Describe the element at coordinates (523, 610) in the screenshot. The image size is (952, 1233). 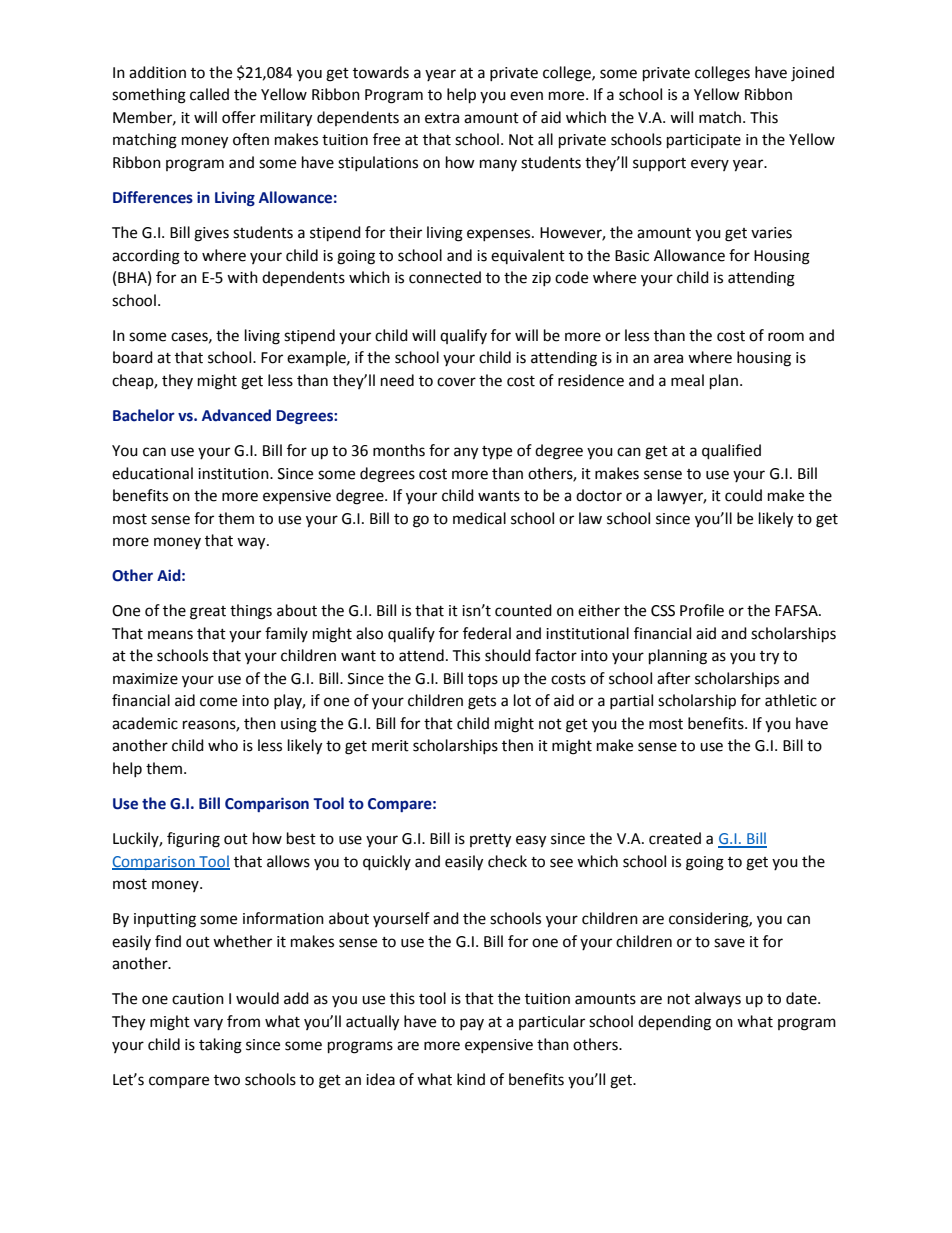
I see `counted` at that location.
